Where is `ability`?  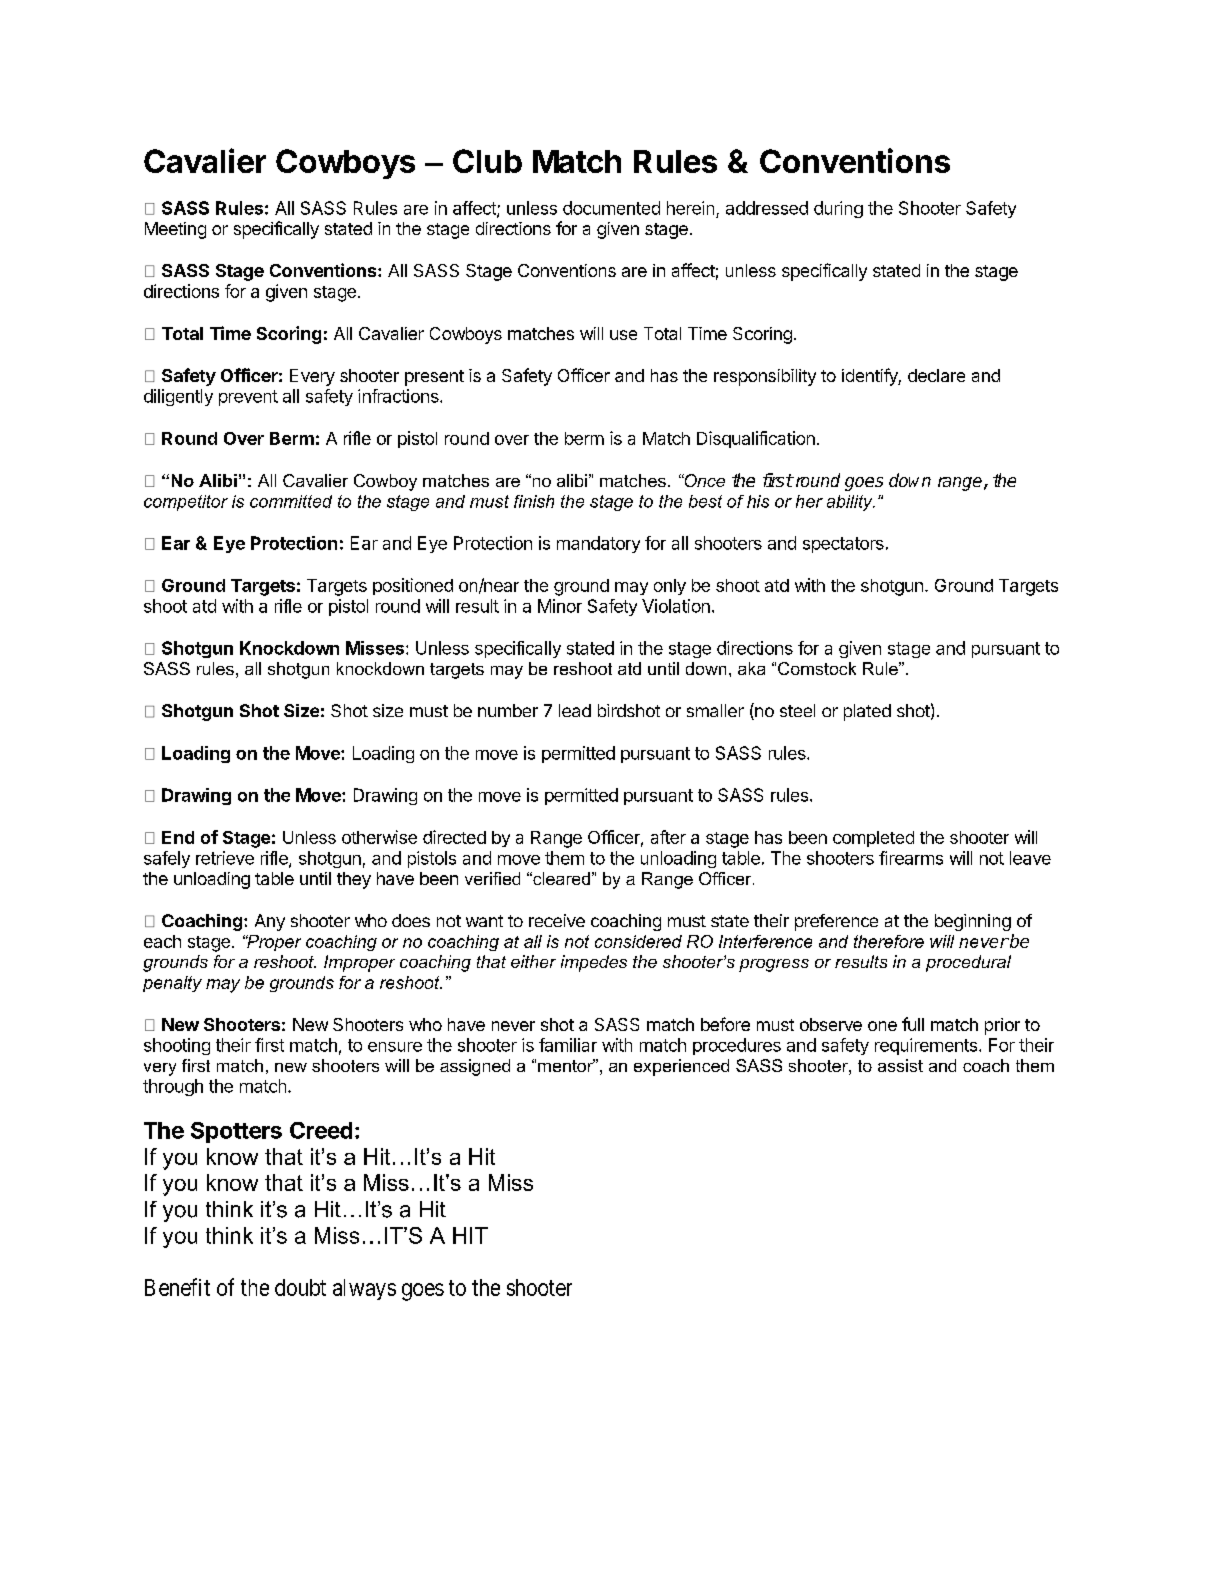 ability is located at coordinates (851, 503).
